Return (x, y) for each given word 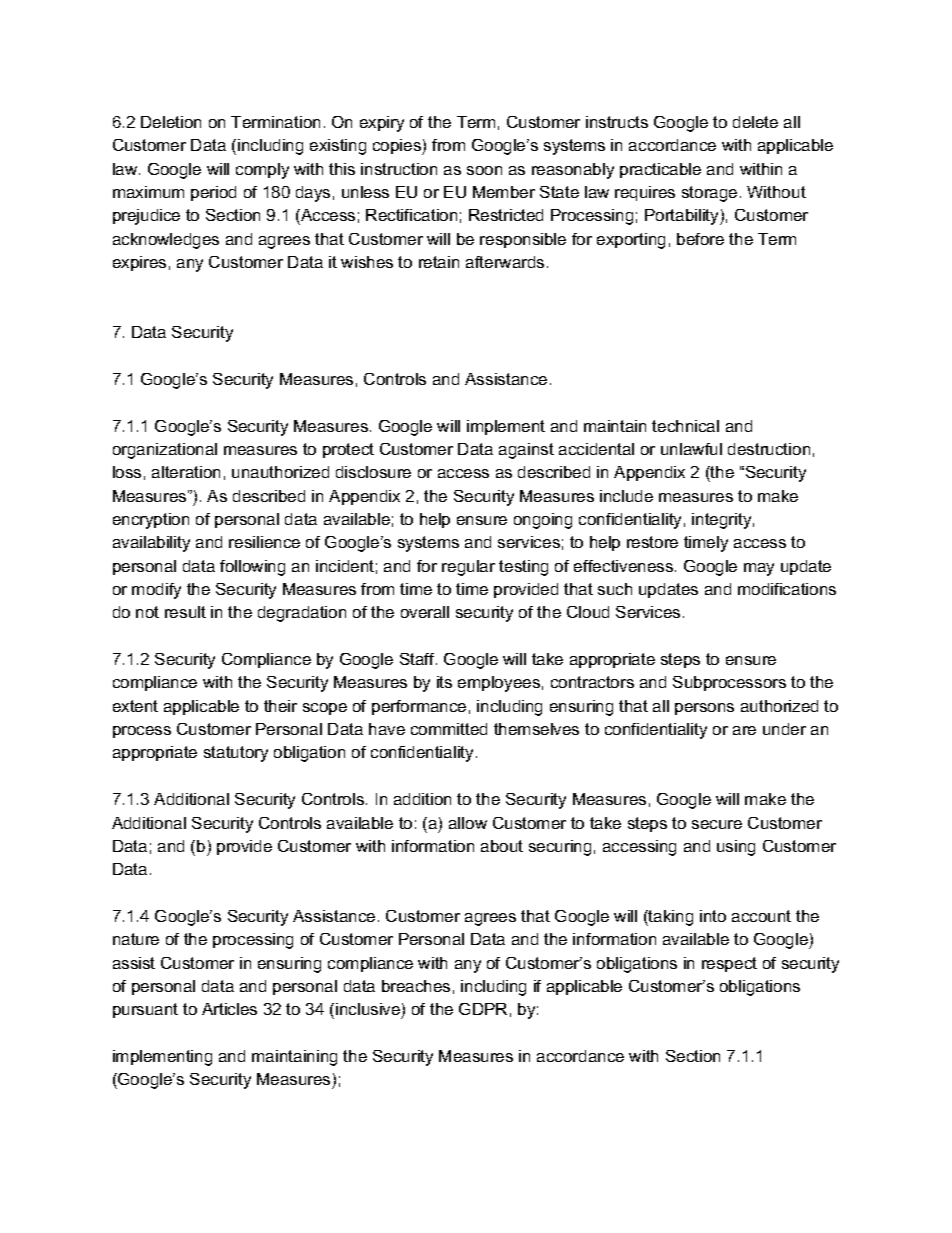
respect (729, 964)
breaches (416, 986)
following (252, 568)
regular (468, 568)
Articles (229, 1009)
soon (484, 170)
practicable (660, 170)
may (759, 569)
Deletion (171, 122)
